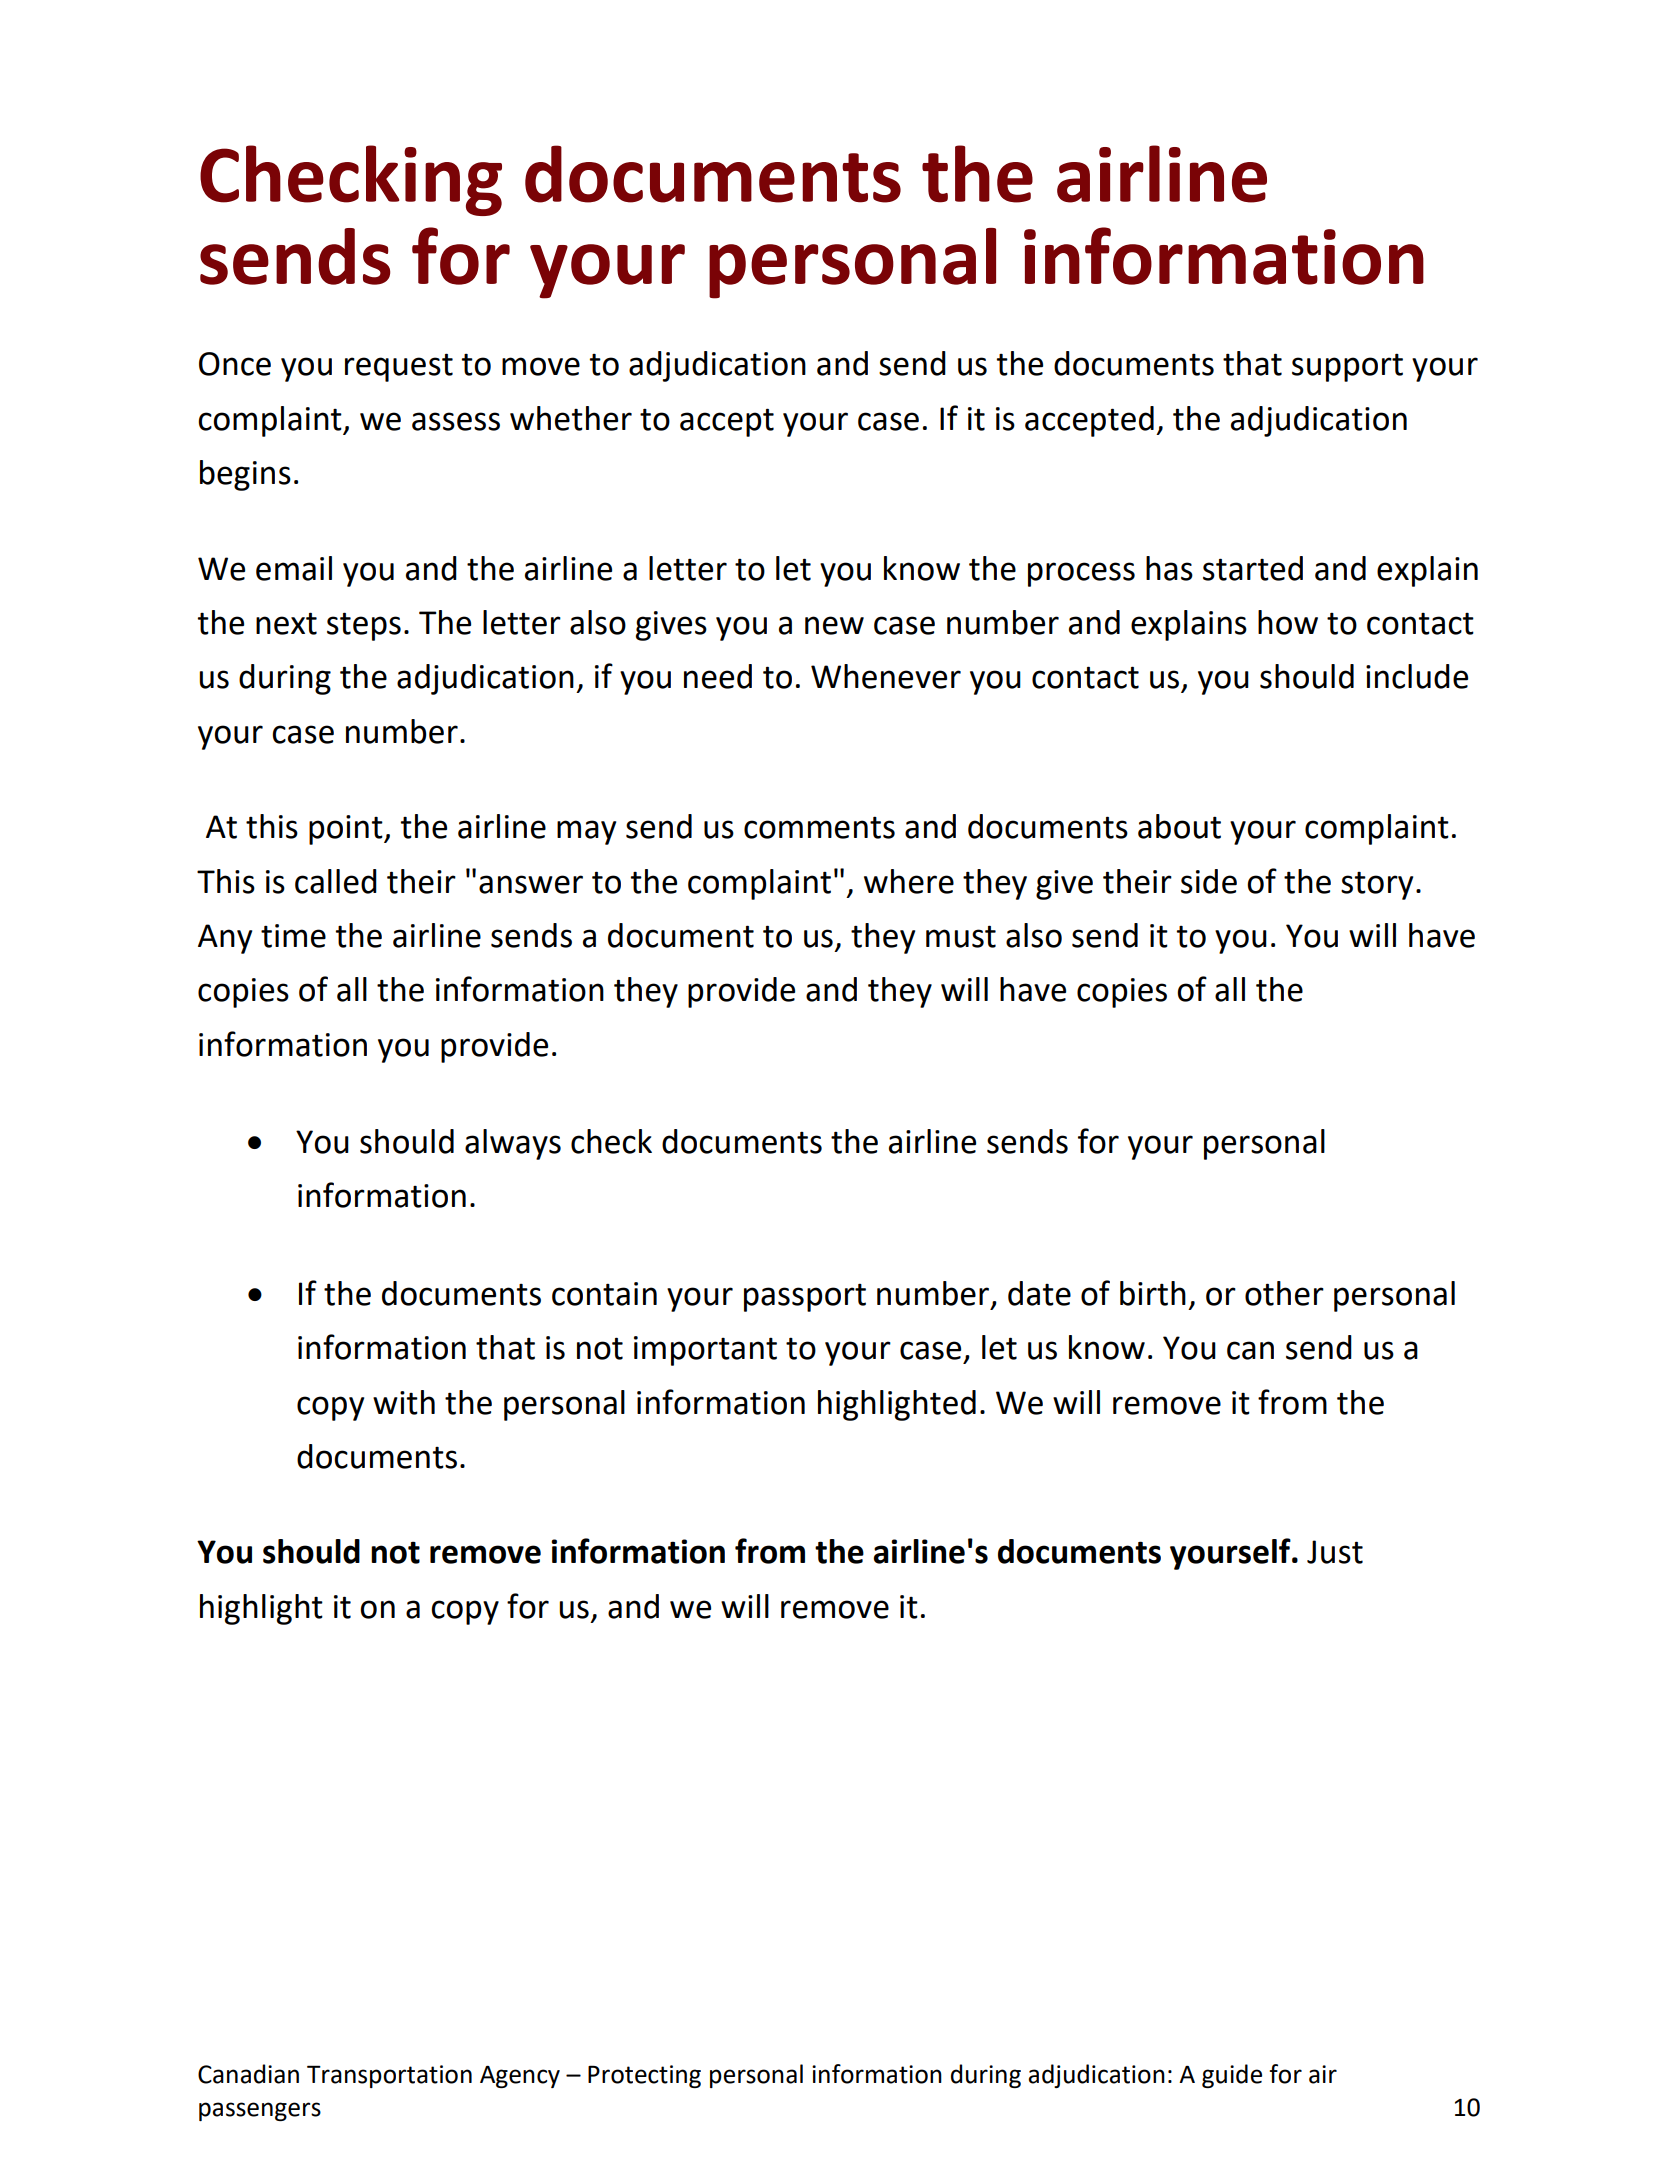  I want to click on with, so click(404, 1402).
